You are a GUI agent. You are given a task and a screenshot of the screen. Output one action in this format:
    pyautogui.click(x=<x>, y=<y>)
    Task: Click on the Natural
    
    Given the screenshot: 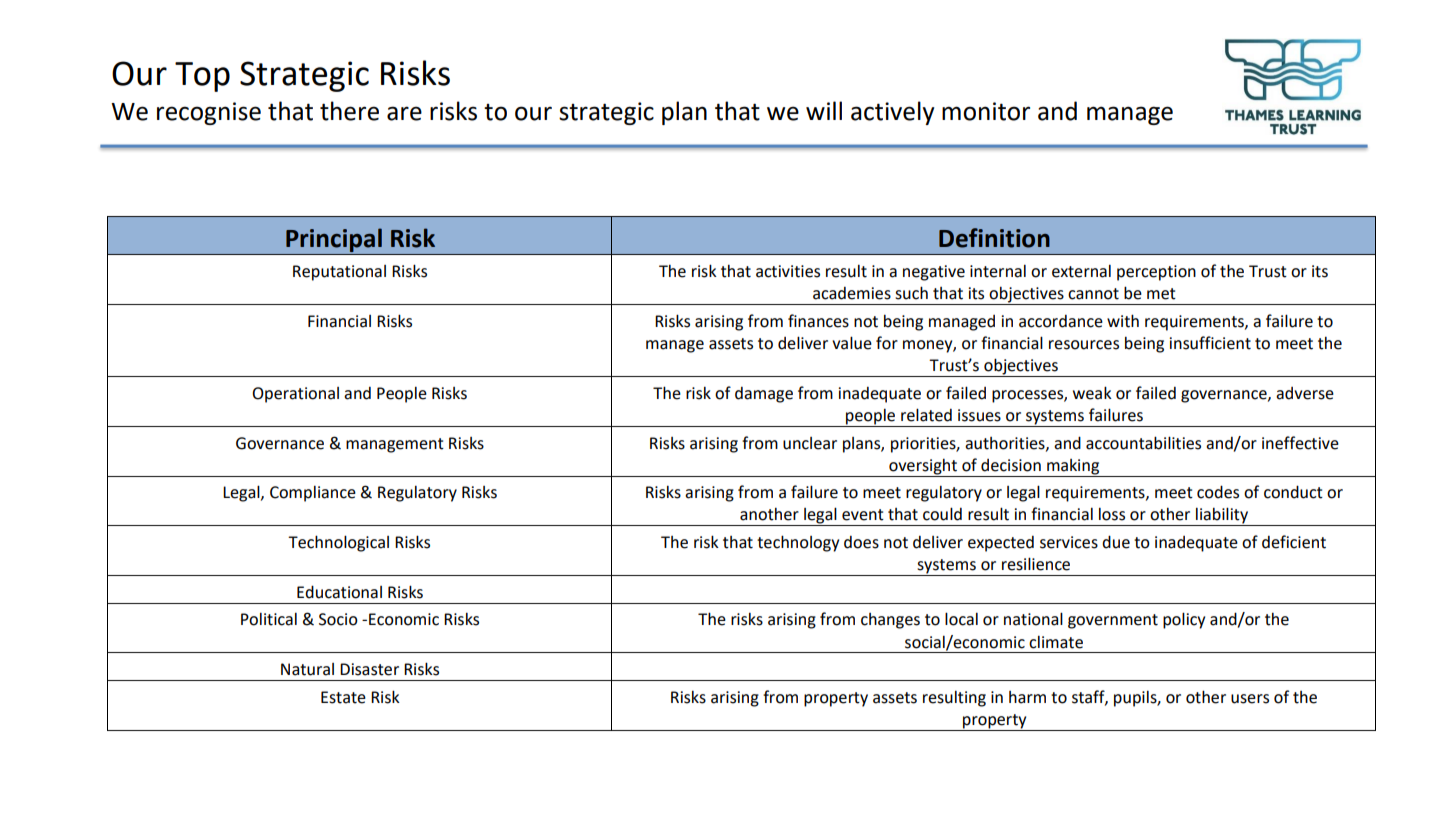 What is the action you would take?
    pyautogui.click(x=307, y=669)
